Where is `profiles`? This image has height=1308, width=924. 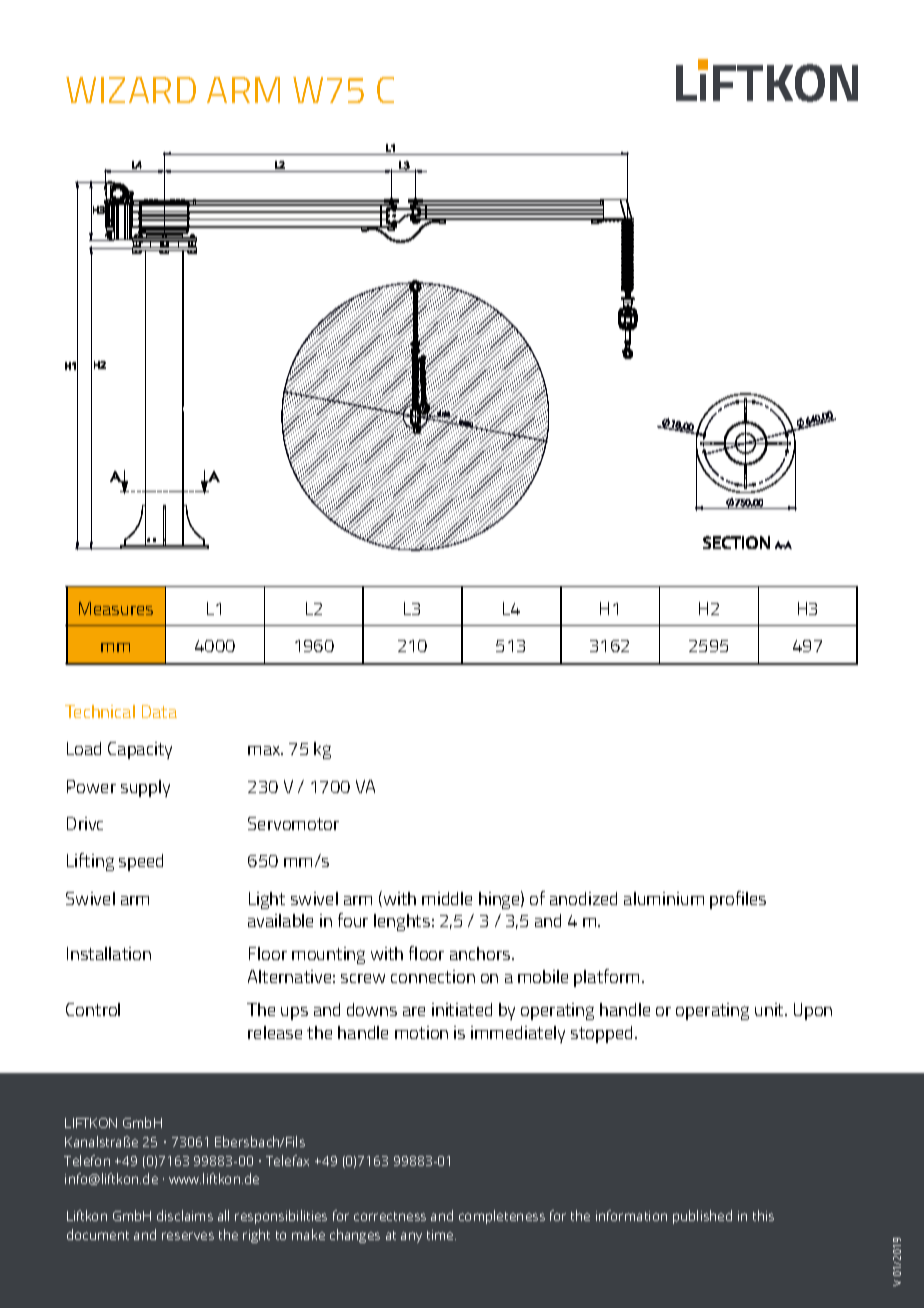
profiles is located at coordinates (738, 900).
